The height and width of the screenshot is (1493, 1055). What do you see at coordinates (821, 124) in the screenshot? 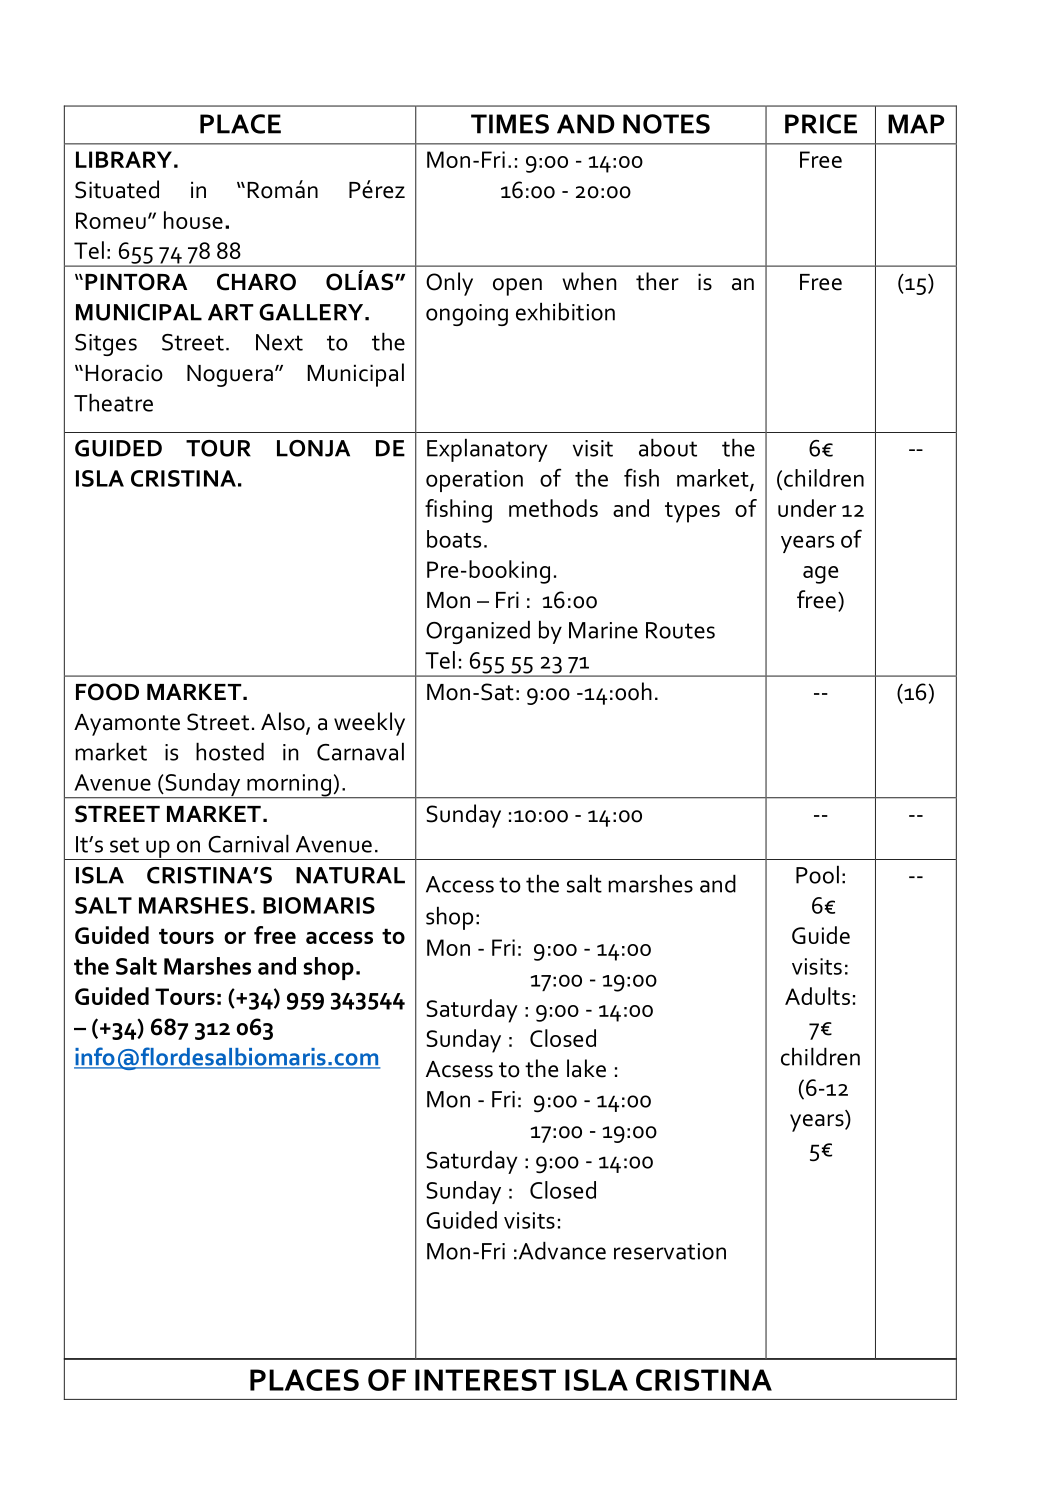
I see `PRICE` at bounding box center [821, 124].
